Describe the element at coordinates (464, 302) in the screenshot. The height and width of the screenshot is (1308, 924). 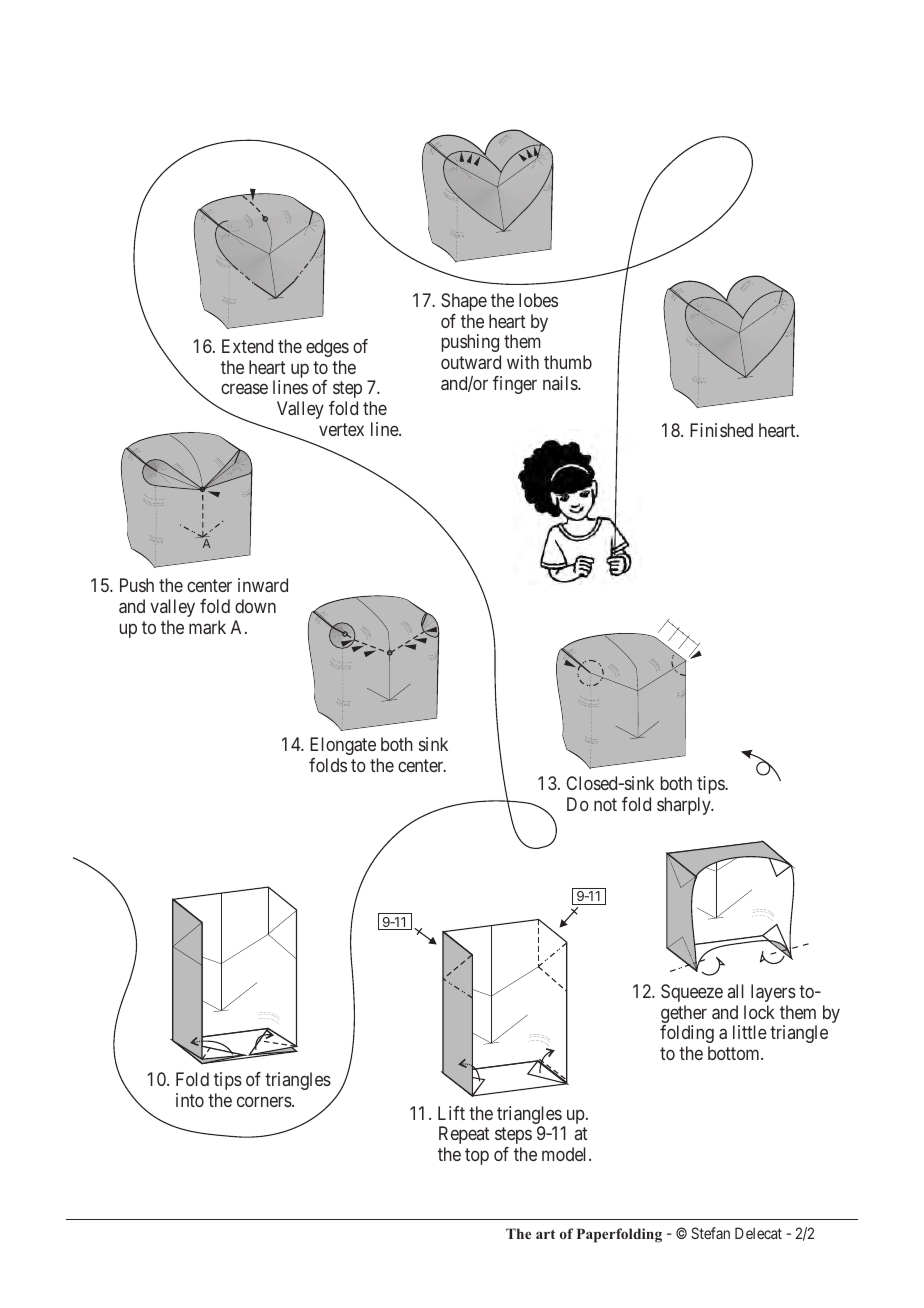
I see `Shape` at that location.
